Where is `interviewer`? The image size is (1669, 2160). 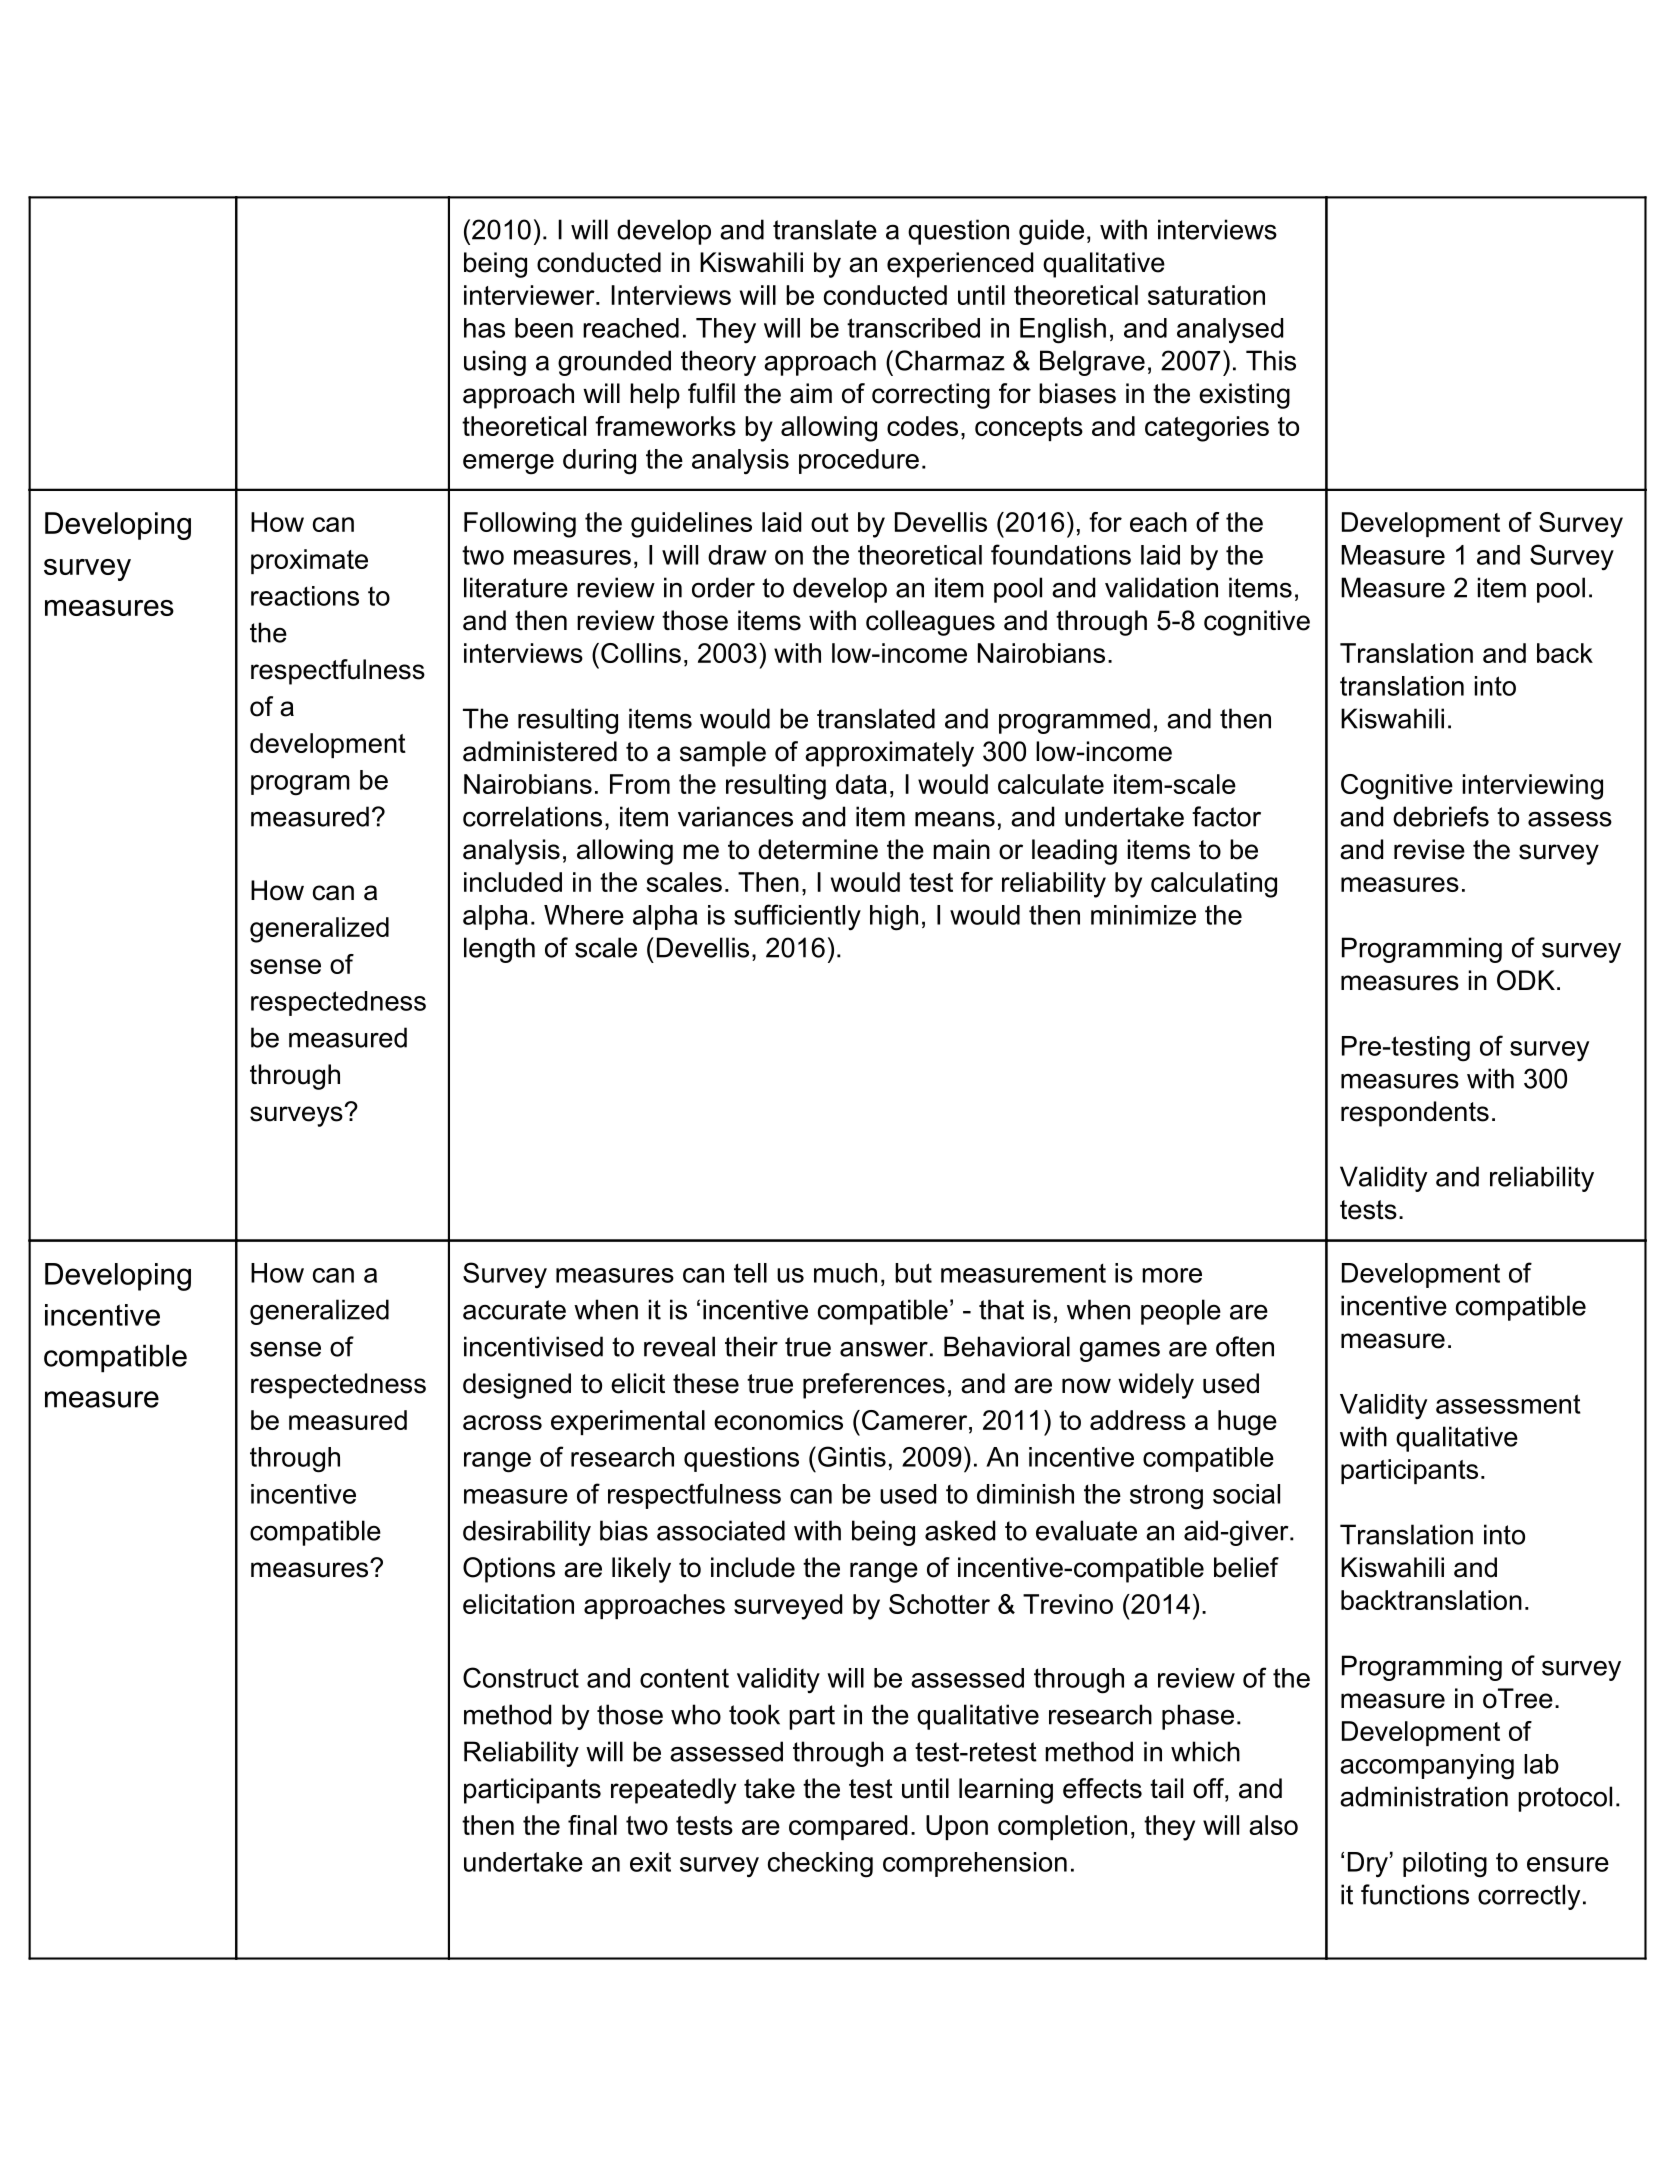
interviewer is located at coordinates (530, 295).
